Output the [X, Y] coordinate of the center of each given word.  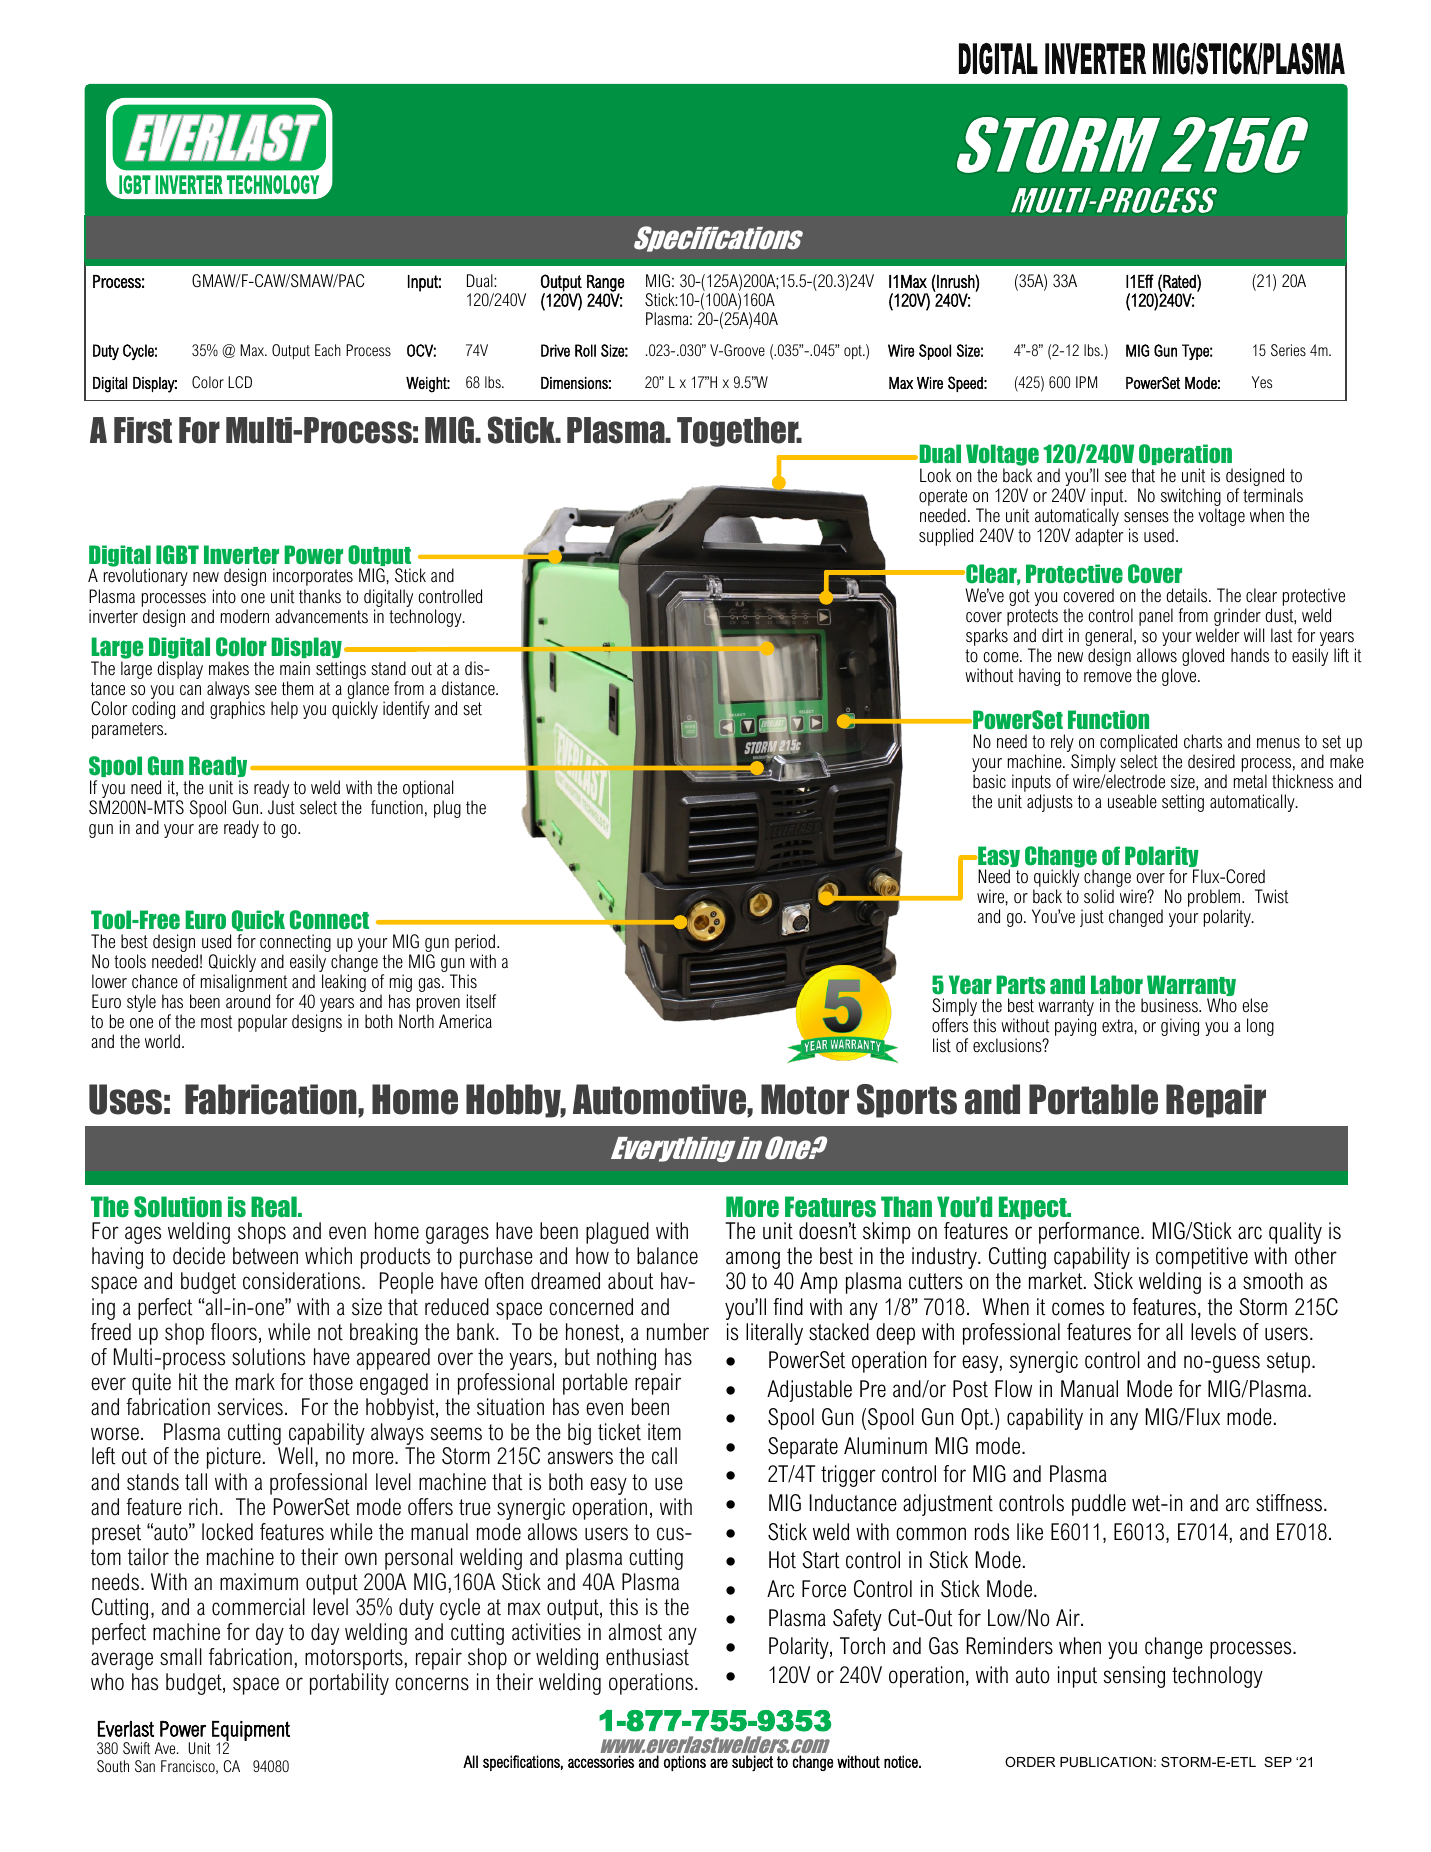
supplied [946, 537]
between [265, 1256]
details [1188, 595]
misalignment [244, 984]
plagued [617, 1233]
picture [234, 1458]
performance [1090, 1233]
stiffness [1290, 1503]
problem [1215, 899]
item [664, 1432]
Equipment [251, 1732]
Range [605, 284]
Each [328, 350]
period [475, 943]
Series [1288, 350]
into [224, 596]
